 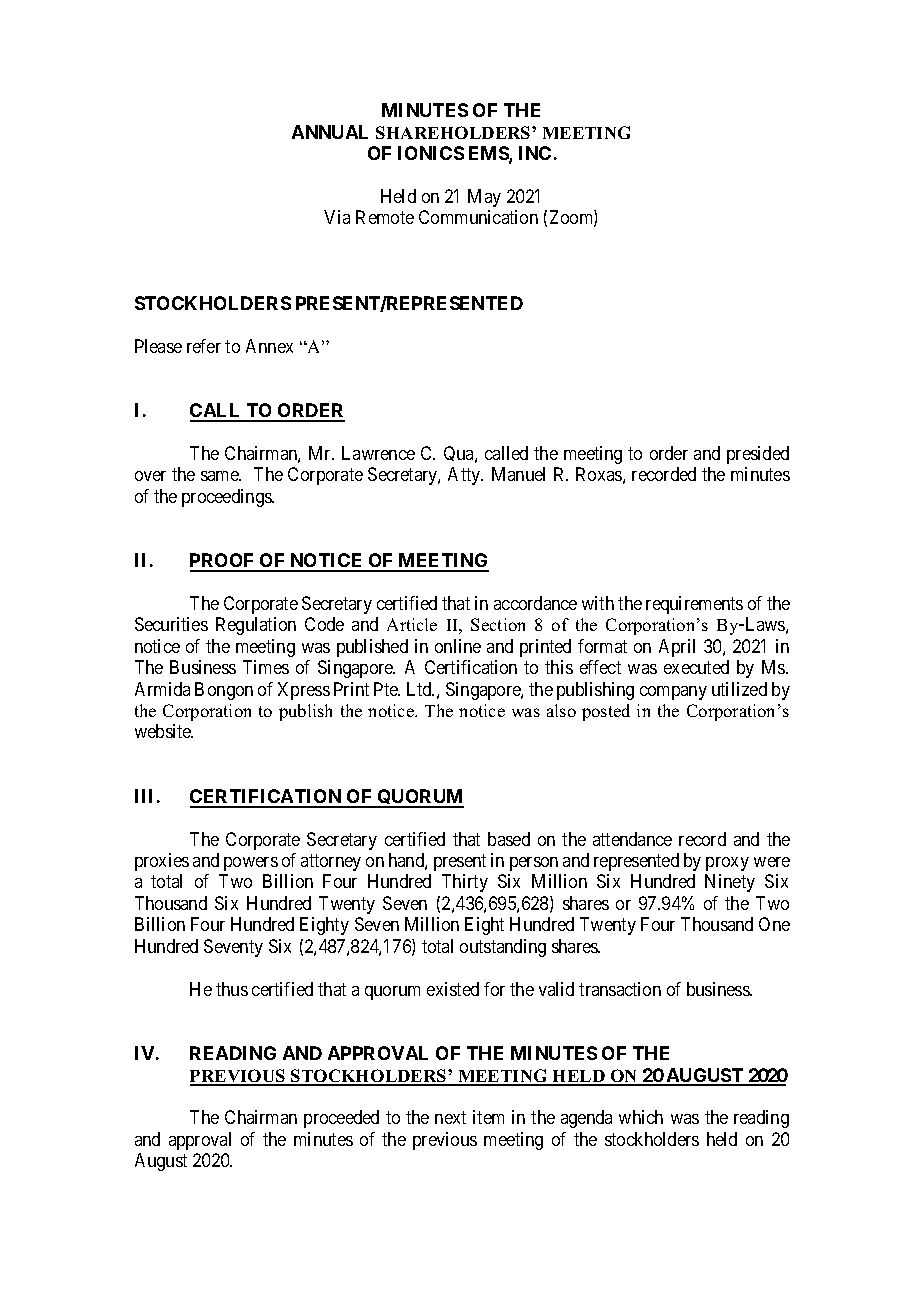 I want to click on requirements, so click(x=694, y=605).
